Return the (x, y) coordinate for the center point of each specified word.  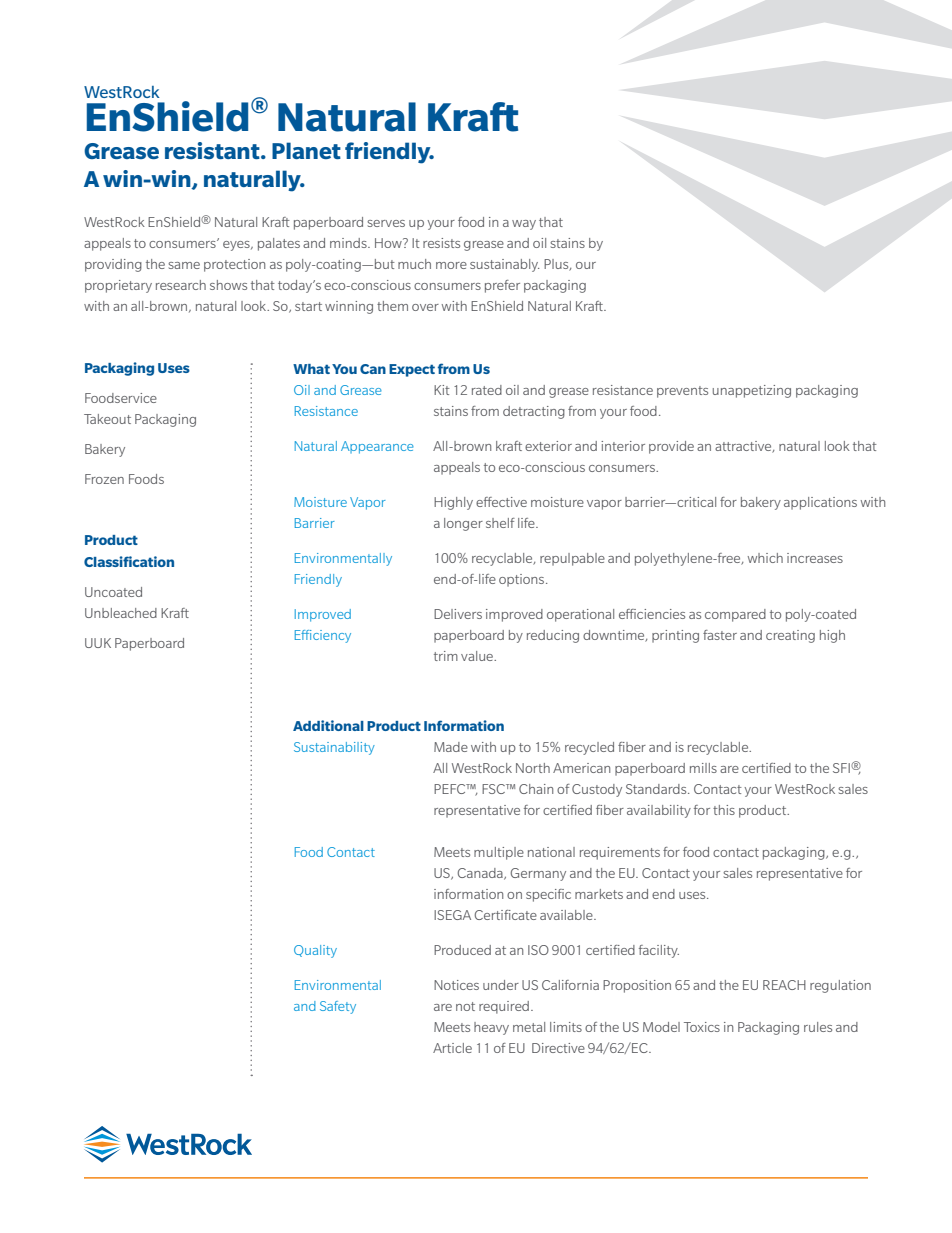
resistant (213, 150)
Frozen (104, 479)
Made (451, 747)
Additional (328, 725)
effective (501, 502)
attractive (744, 447)
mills (703, 768)
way (524, 225)
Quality (315, 951)
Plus (557, 265)
